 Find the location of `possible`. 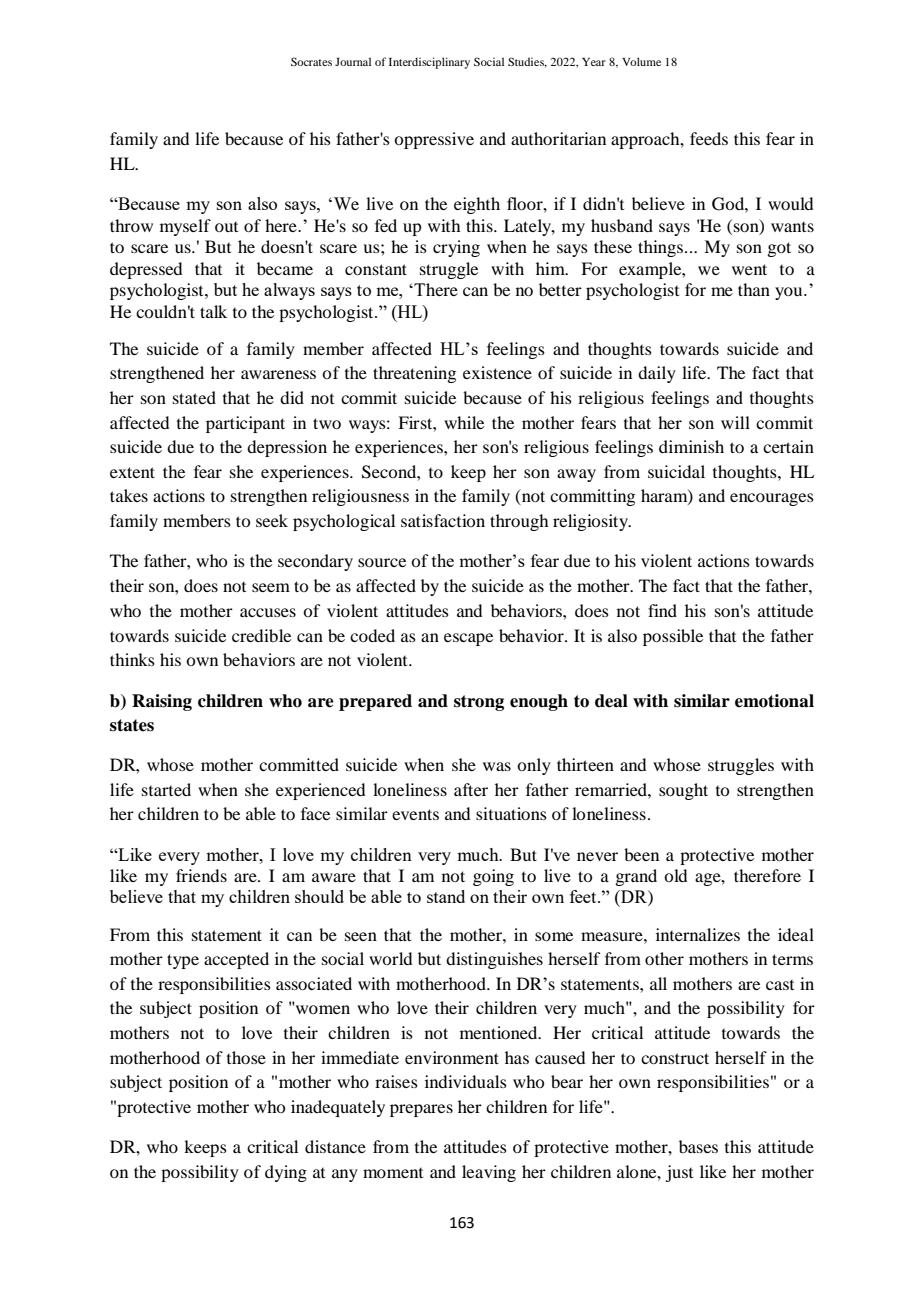

possible is located at coordinates (673, 637).
